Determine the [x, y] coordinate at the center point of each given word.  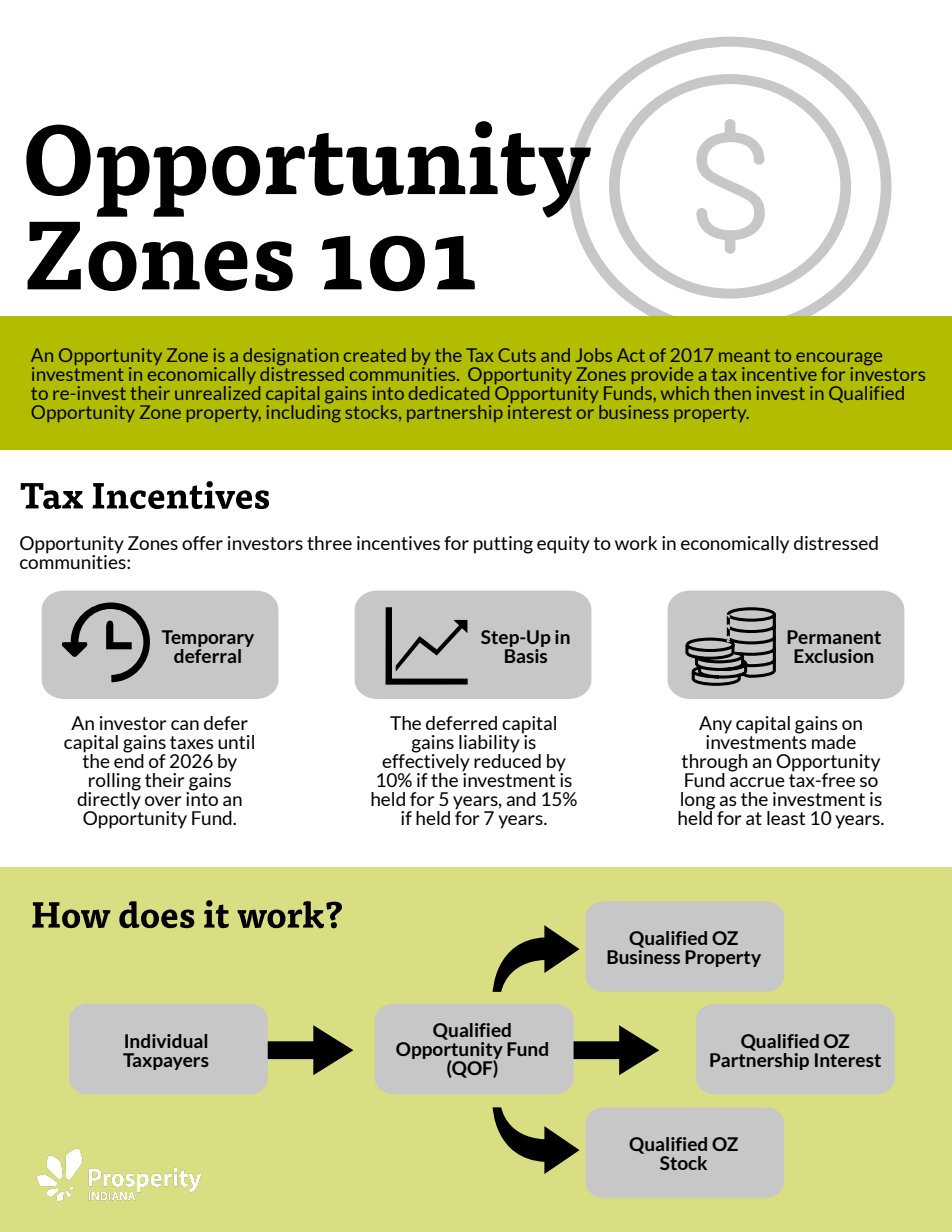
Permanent [834, 637]
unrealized [217, 391]
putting [503, 545]
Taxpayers [166, 1061]
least [786, 818]
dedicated [449, 391]
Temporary [208, 640]
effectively [425, 762]
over [163, 801]
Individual [166, 1041]
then [732, 393]
